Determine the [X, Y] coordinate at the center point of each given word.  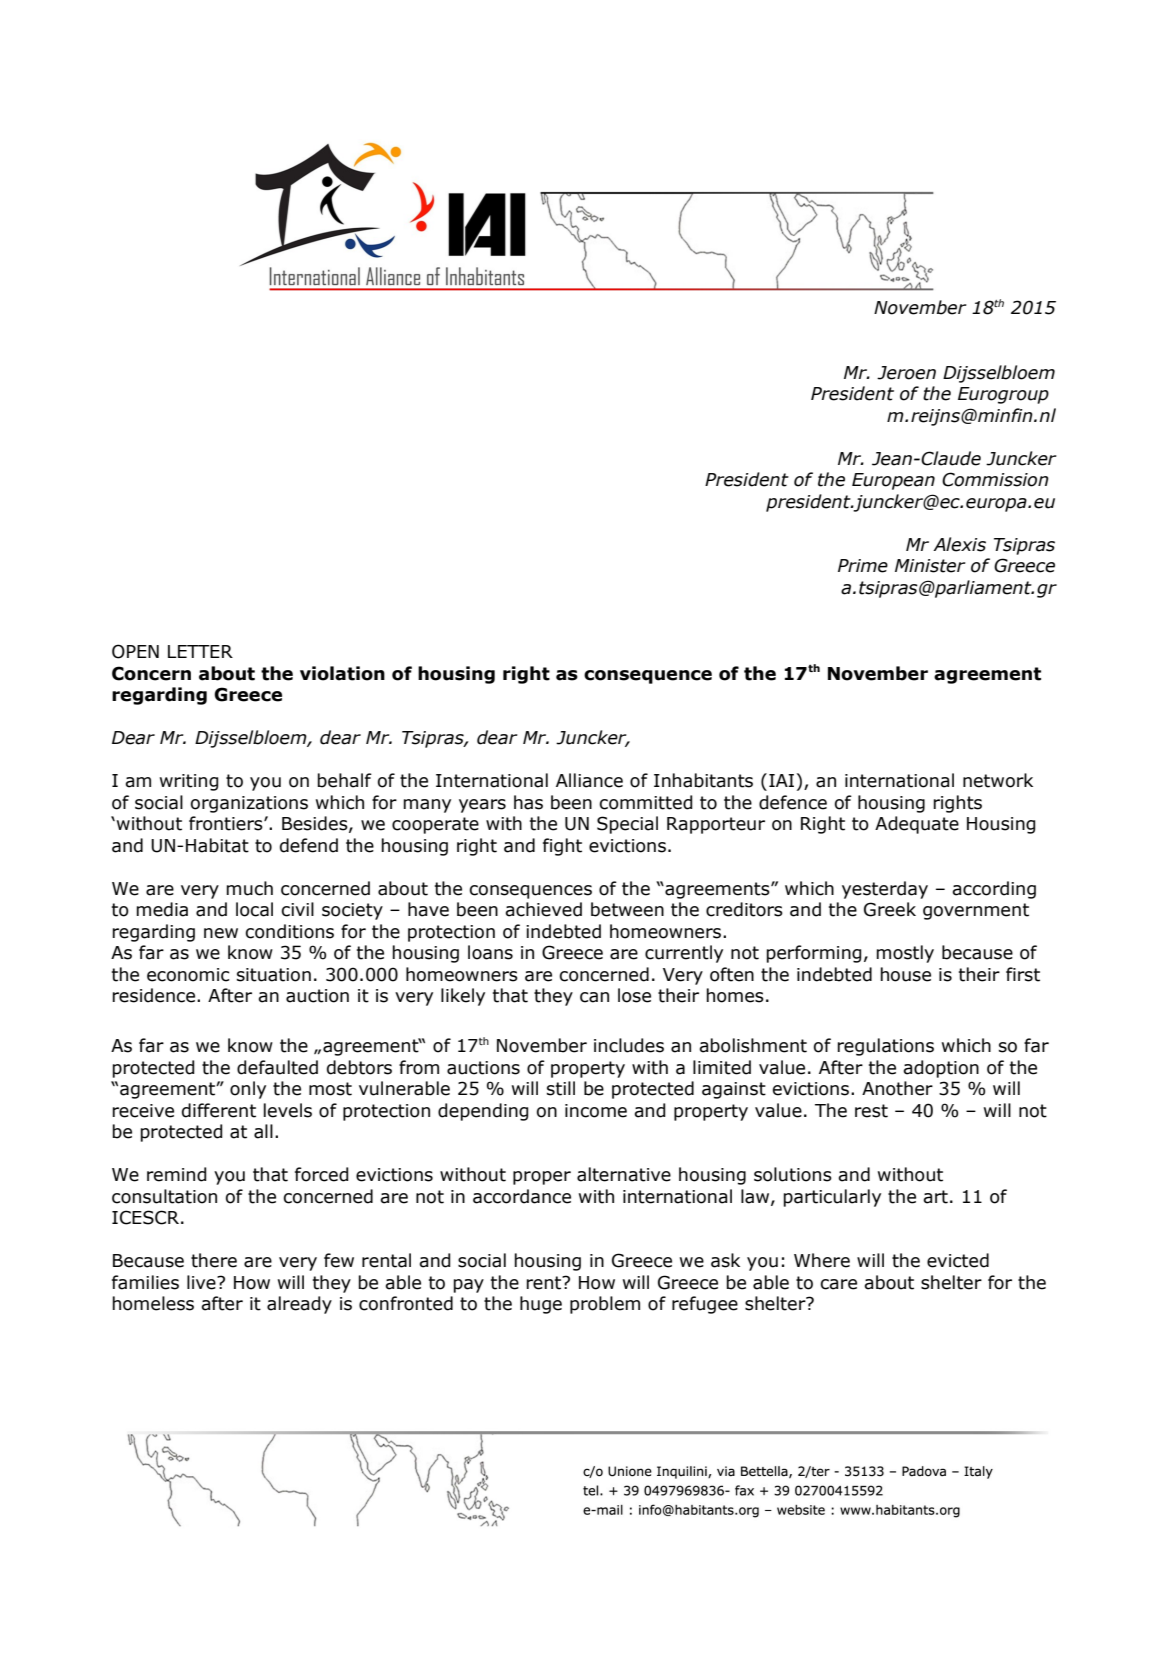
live [202, 1282]
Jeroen [906, 373]
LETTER [200, 651]
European [893, 481]
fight [562, 847]
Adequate [917, 825]
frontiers [227, 823]
